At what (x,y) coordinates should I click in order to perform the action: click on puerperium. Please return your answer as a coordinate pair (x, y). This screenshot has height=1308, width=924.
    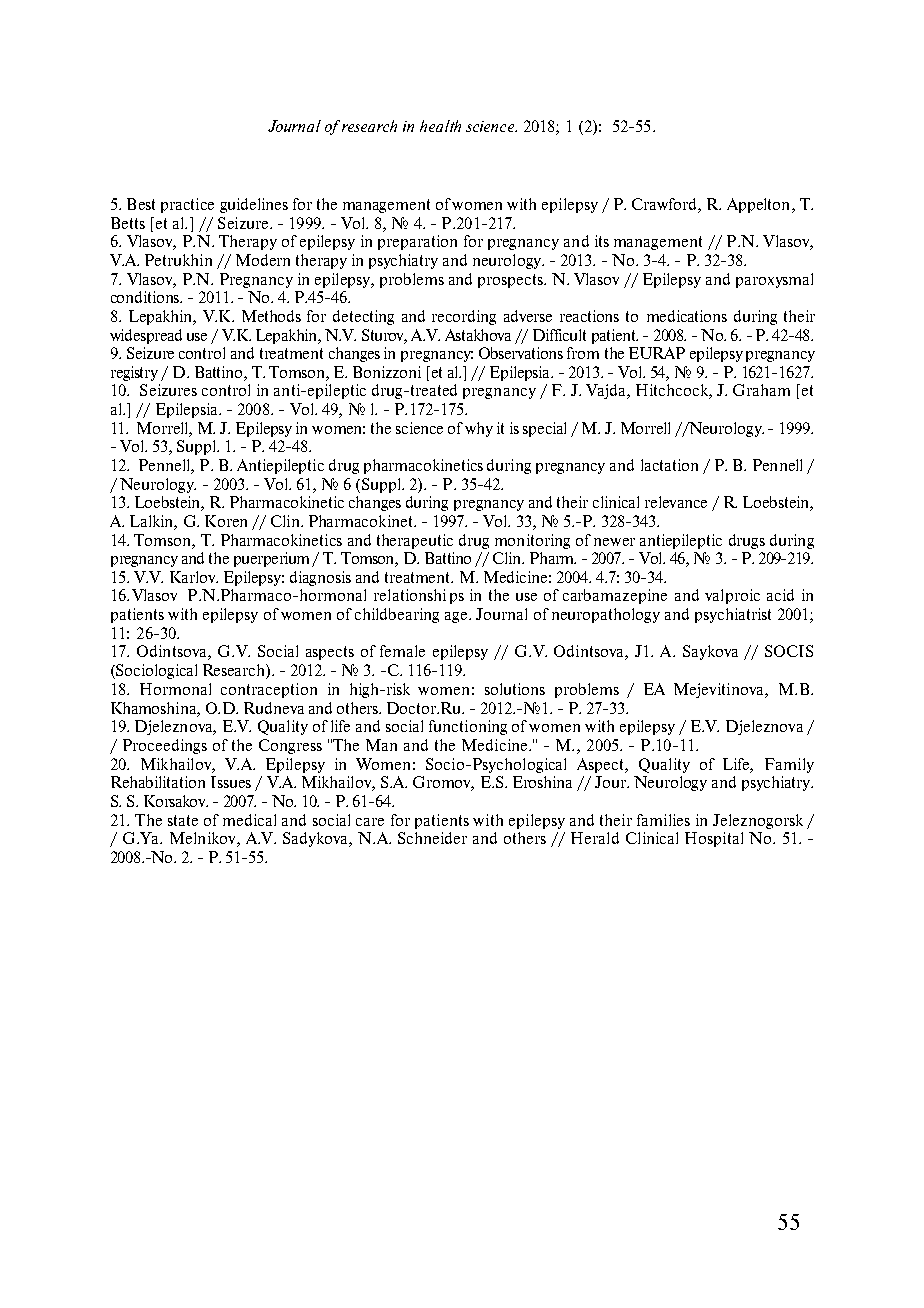
    Looking at the image, I should click on (273, 559).
